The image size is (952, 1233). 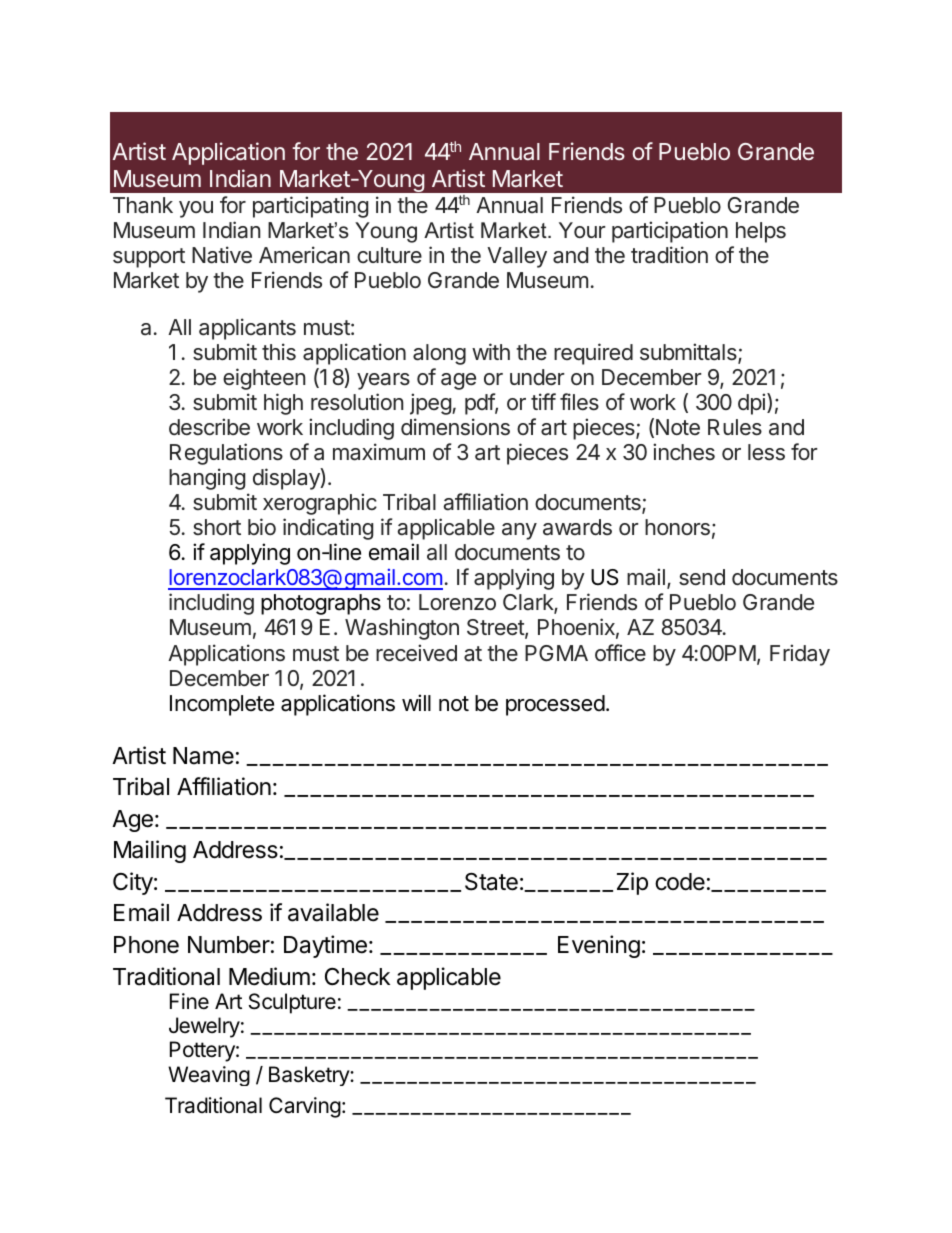 What do you see at coordinates (222, 705) in the screenshot?
I see `Incomplete` at bounding box center [222, 705].
